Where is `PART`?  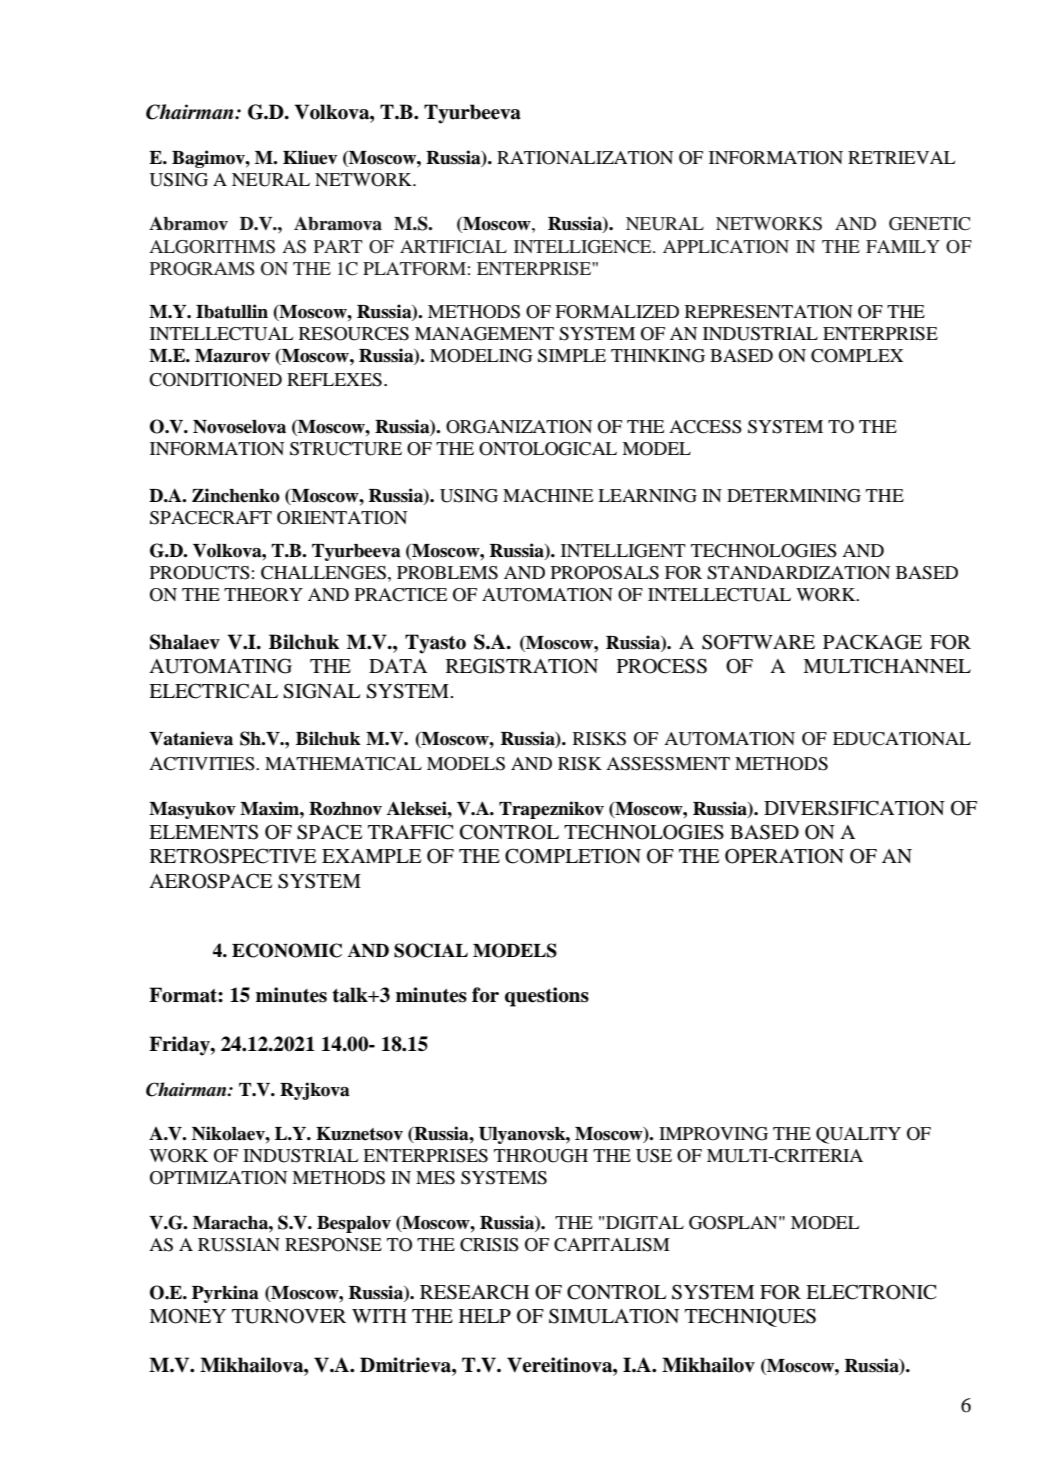
PART is located at coordinates (338, 246).
